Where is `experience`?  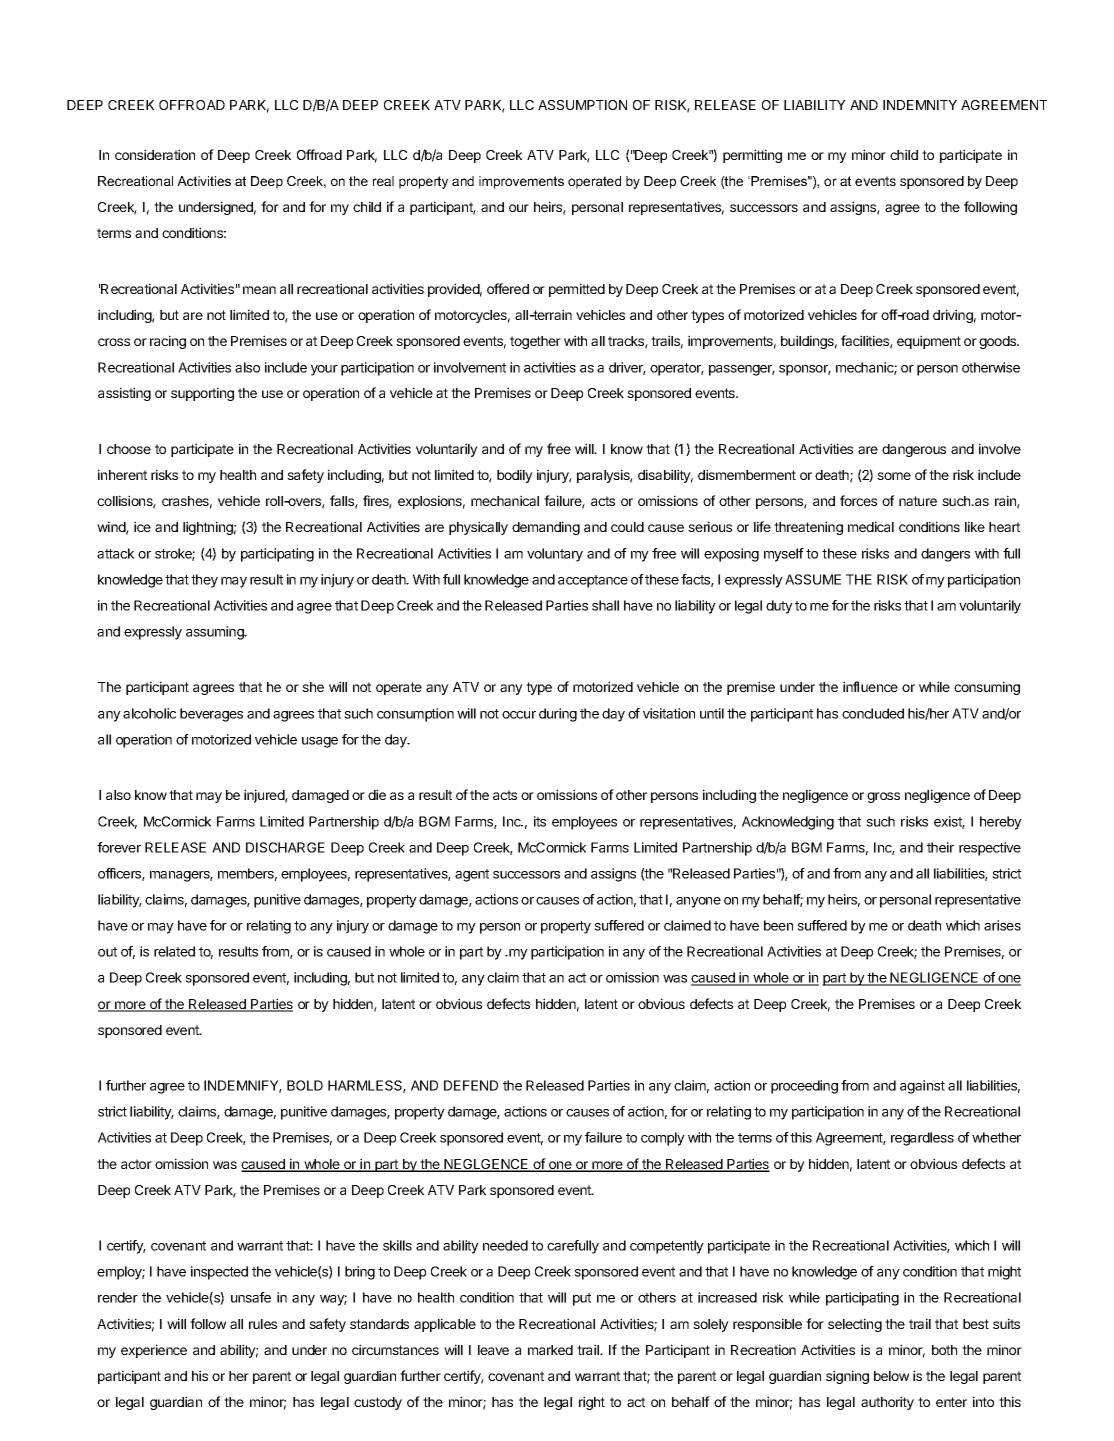
experience is located at coordinates (154, 1351).
